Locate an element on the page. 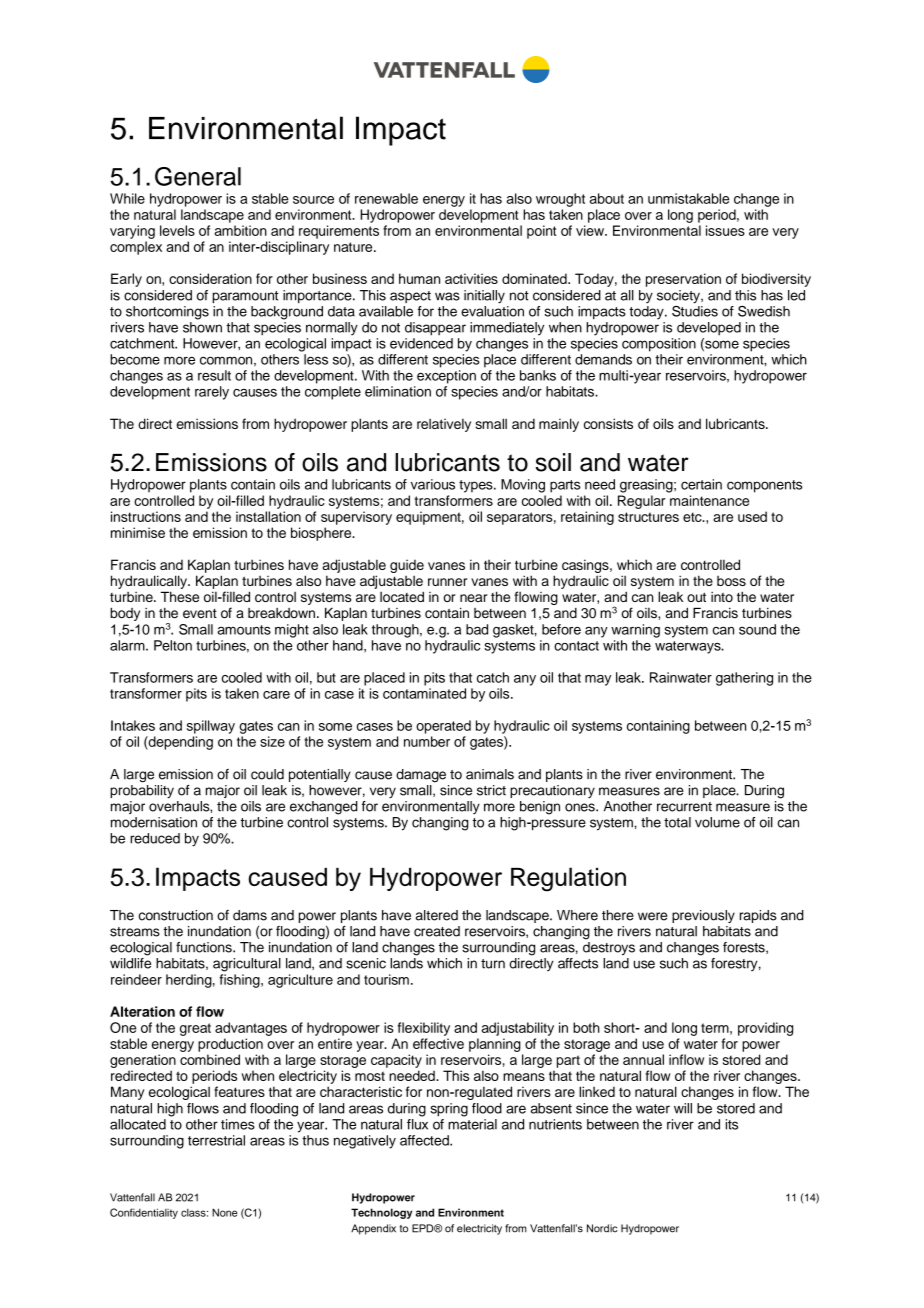 The height and width of the document is (1308, 924). issues is located at coordinates (725, 230).
